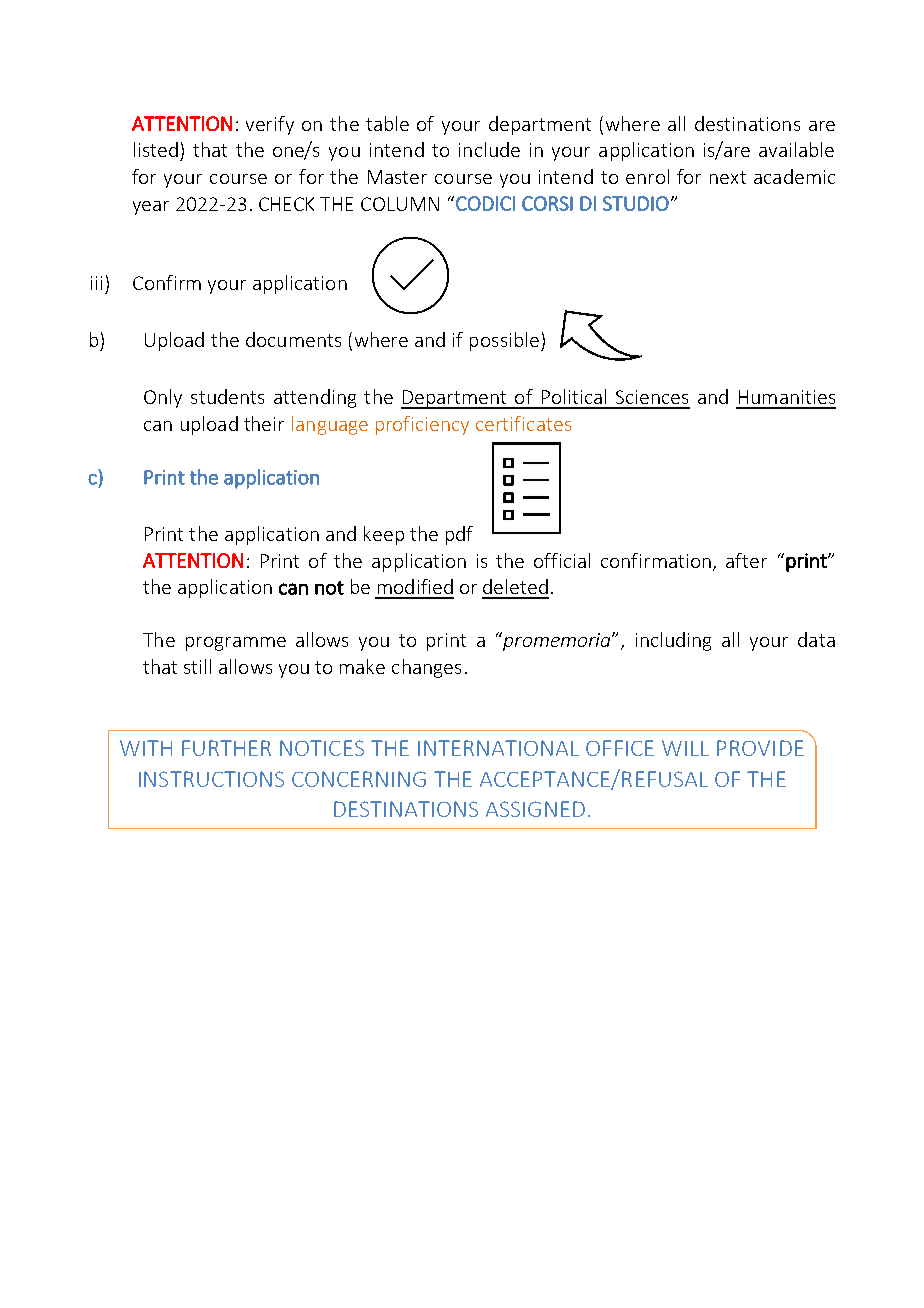 The width and height of the screenshot is (924, 1308). Describe the element at coordinates (236, 644) in the screenshot. I see `programme` at that location.
